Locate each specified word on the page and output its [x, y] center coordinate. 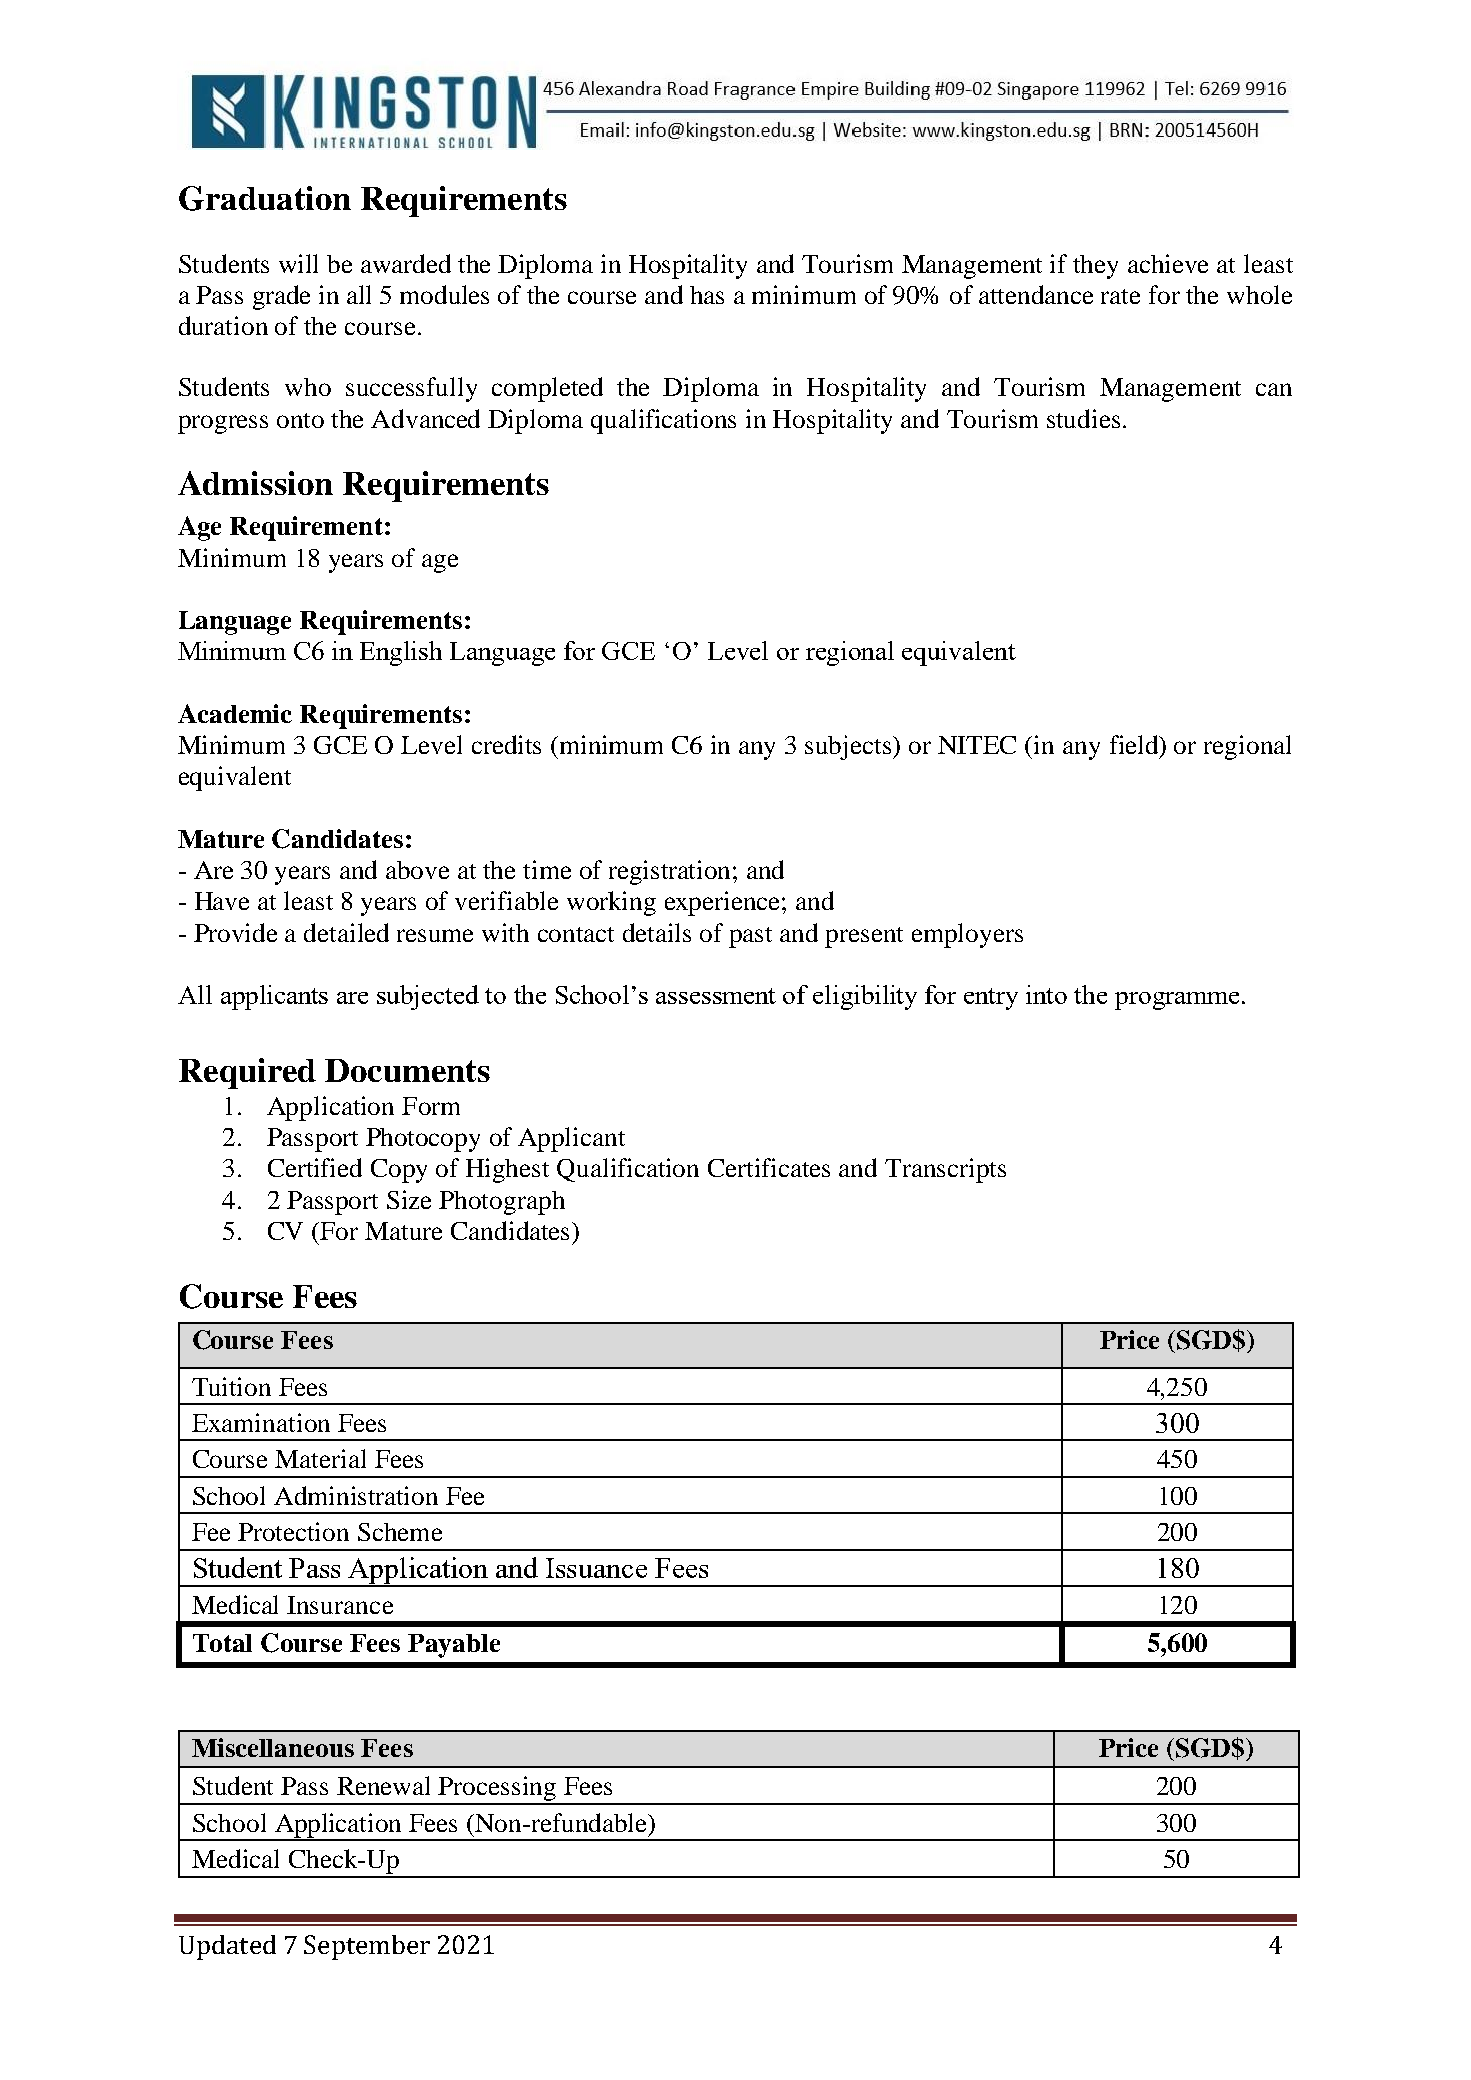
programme [1177, 1001]
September [367, 1947]
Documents [407, 1070]
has [707, 295]
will [298, 263]
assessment [716, 996]
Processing [497, 1790]
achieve [1168, 263]
